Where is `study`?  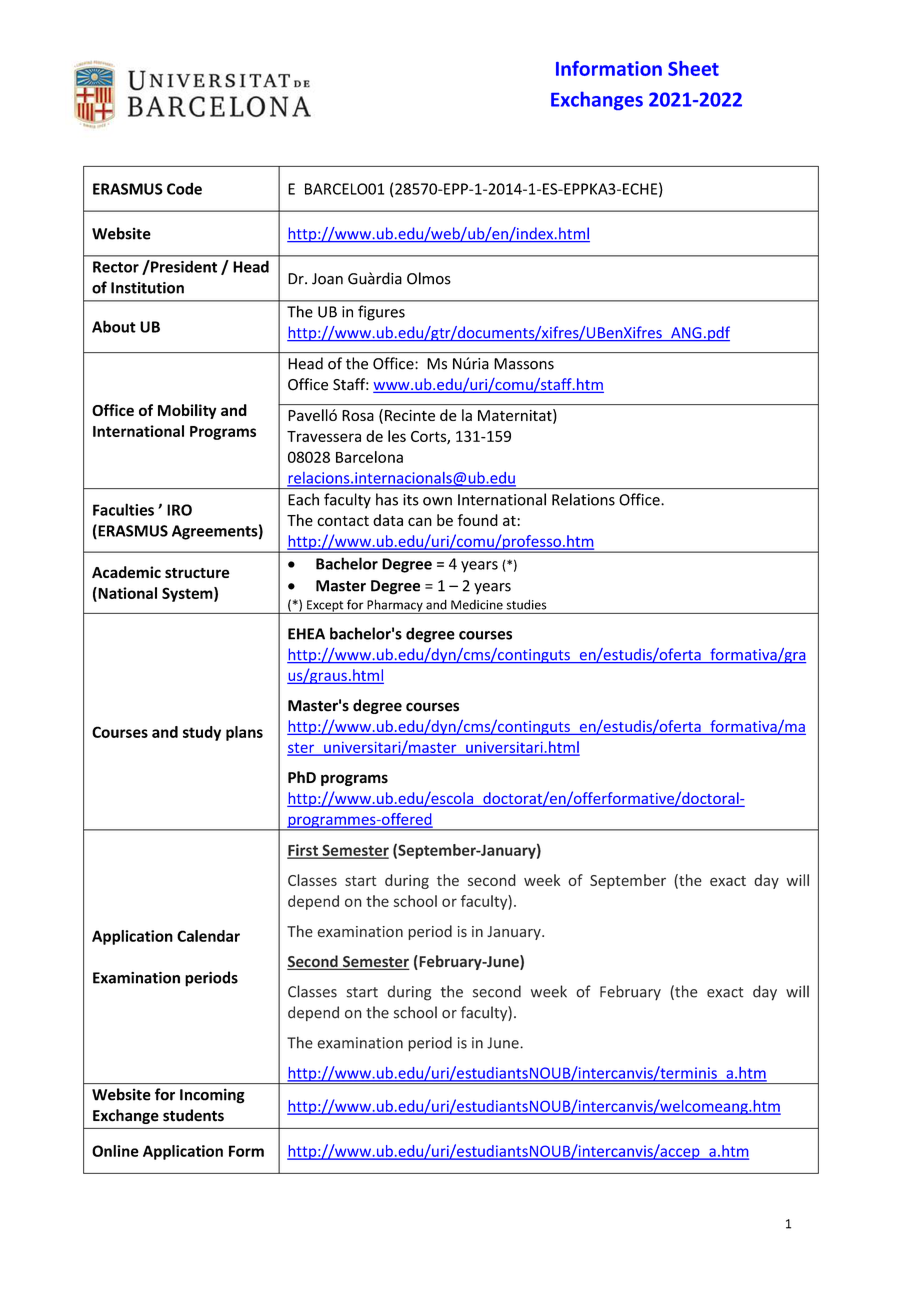
study is located at coordinates (202, 733).
